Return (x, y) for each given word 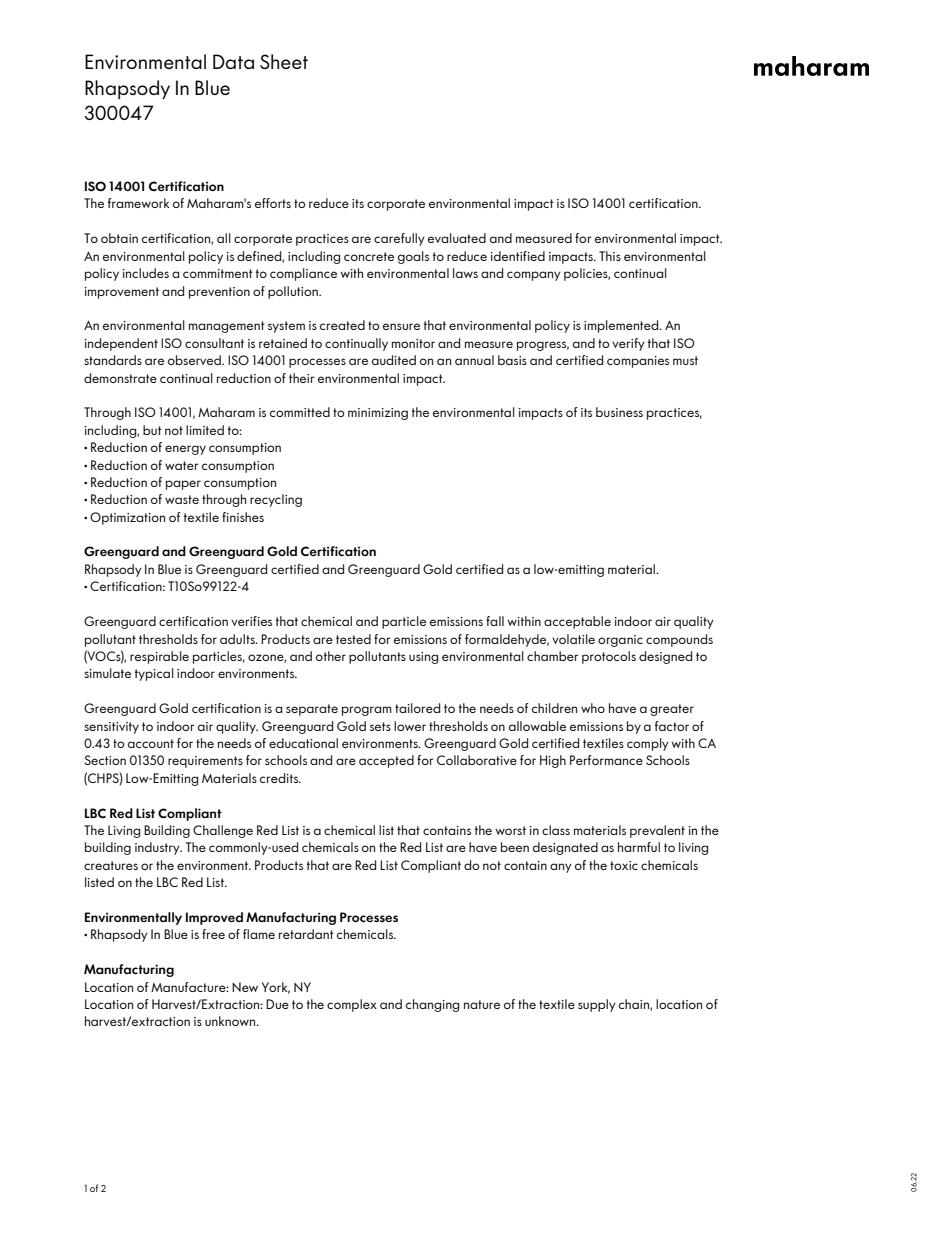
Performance (606, 760)
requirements (205, 762)
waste (182, 499)
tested (353, 639)
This (610, 256)
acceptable (577, 622)
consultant (214, 343)
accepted (386, 761)
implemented (622, 326)
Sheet (284, 61)
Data (233, 61)
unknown (231, 1021)
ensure (401, 326)
